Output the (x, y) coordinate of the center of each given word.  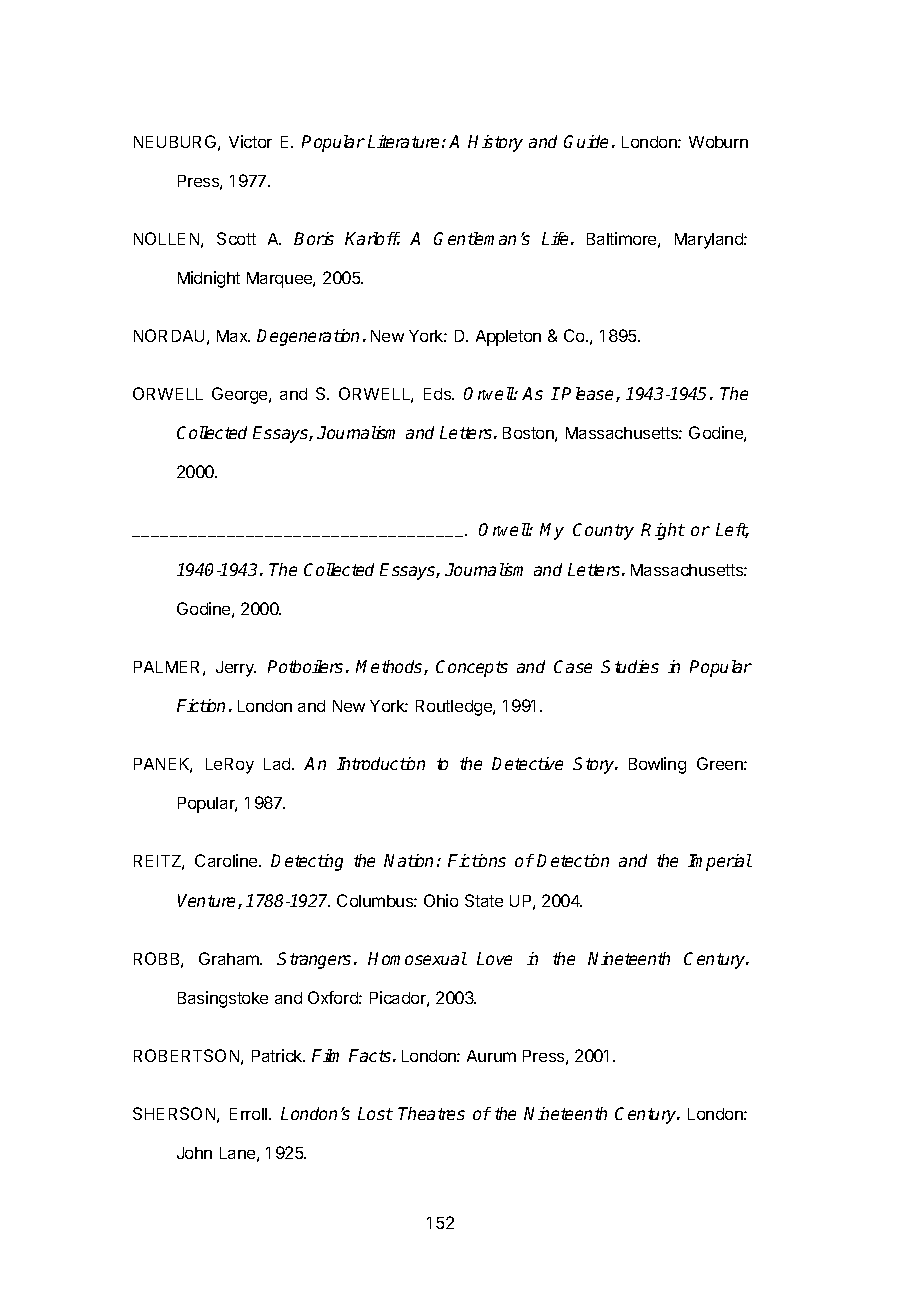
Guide (586, 141)
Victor (250, 141)
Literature (403, 141)
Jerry (236, 669)
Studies (630, 666)
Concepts (472, 668)
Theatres (431, 1113)
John (194, 1153)
